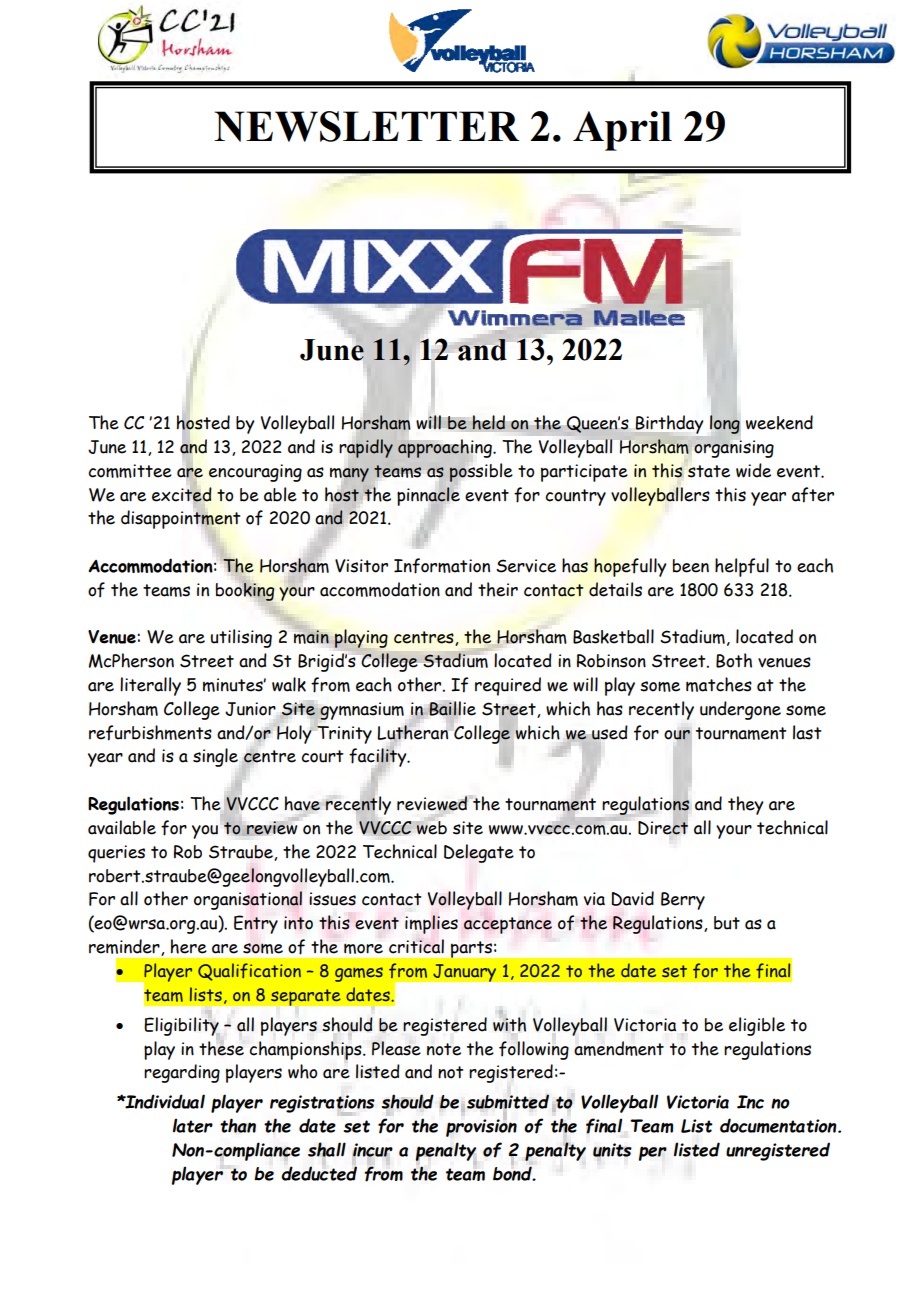  I want to click on later, so click(193, 1125).
